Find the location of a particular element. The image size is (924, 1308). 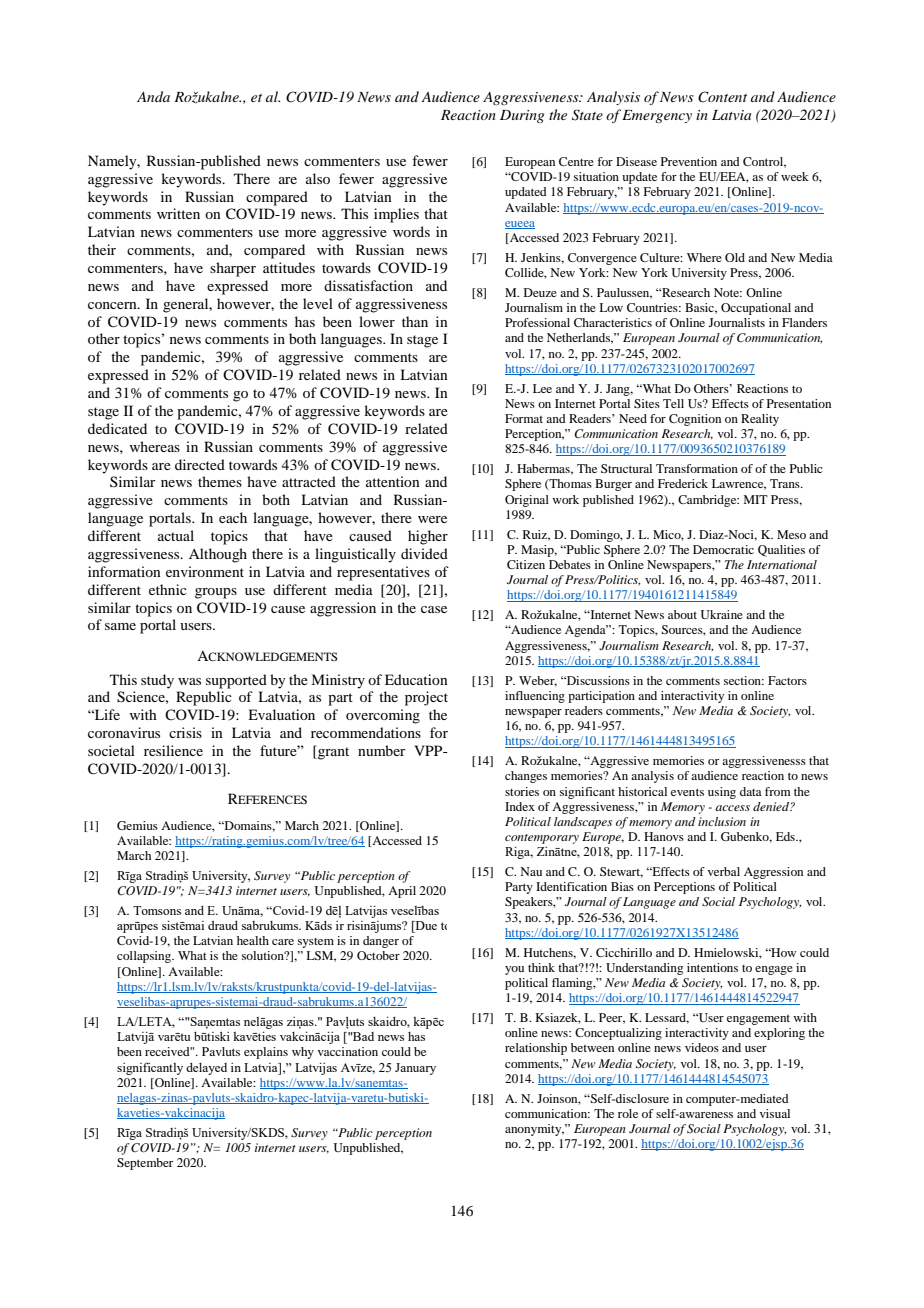

attention is located at coordinates (393, 481).
